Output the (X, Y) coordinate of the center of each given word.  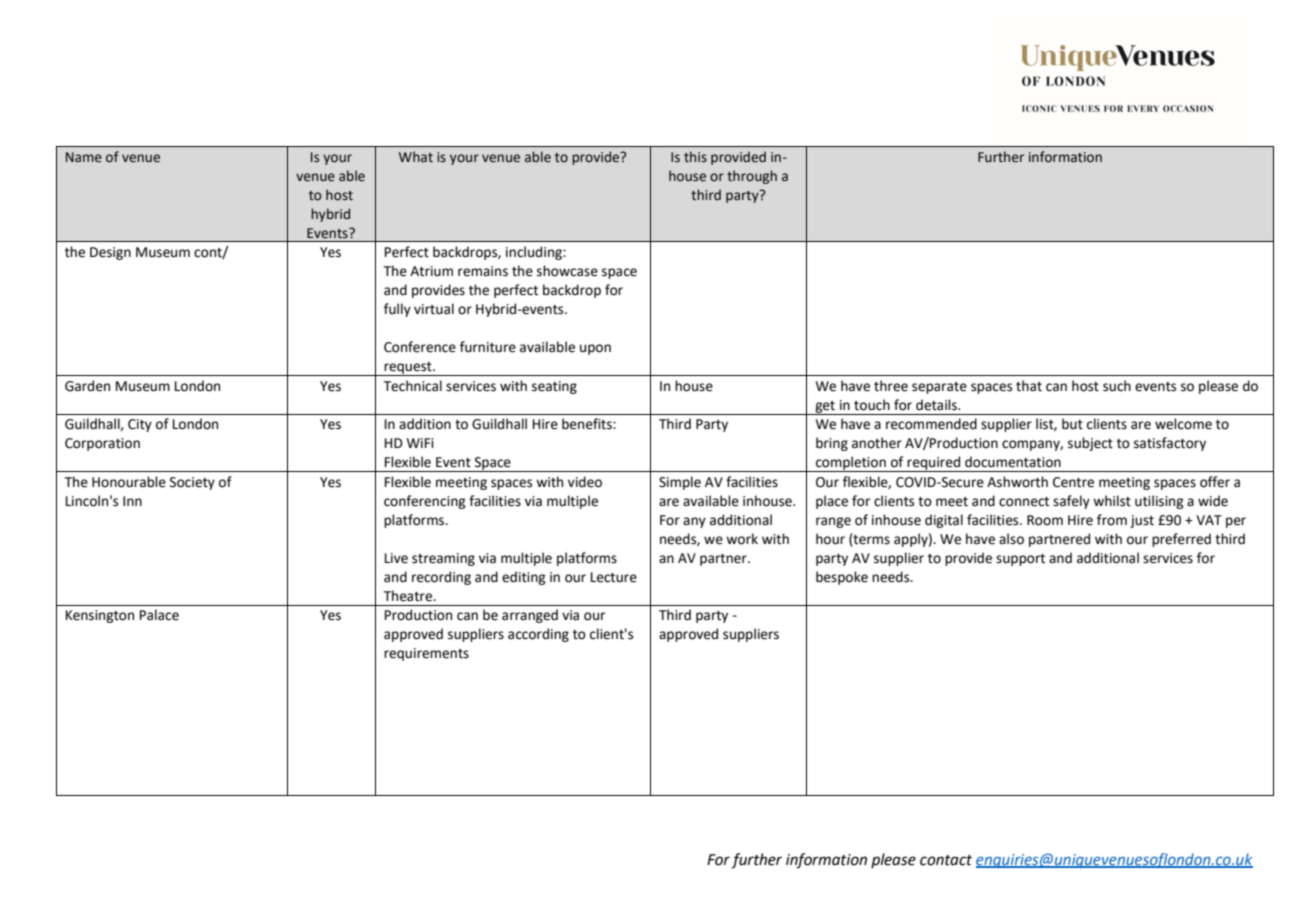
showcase (567, 271)
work (742, 539)
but (1072, 424)
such (1117, 386)
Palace (159, 615)
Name (84, 157)
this (695, 157)
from (1112, 520)
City (140, 425)
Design (110, 253)
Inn (132, 501)
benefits (588, 424)
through (752, 177)
